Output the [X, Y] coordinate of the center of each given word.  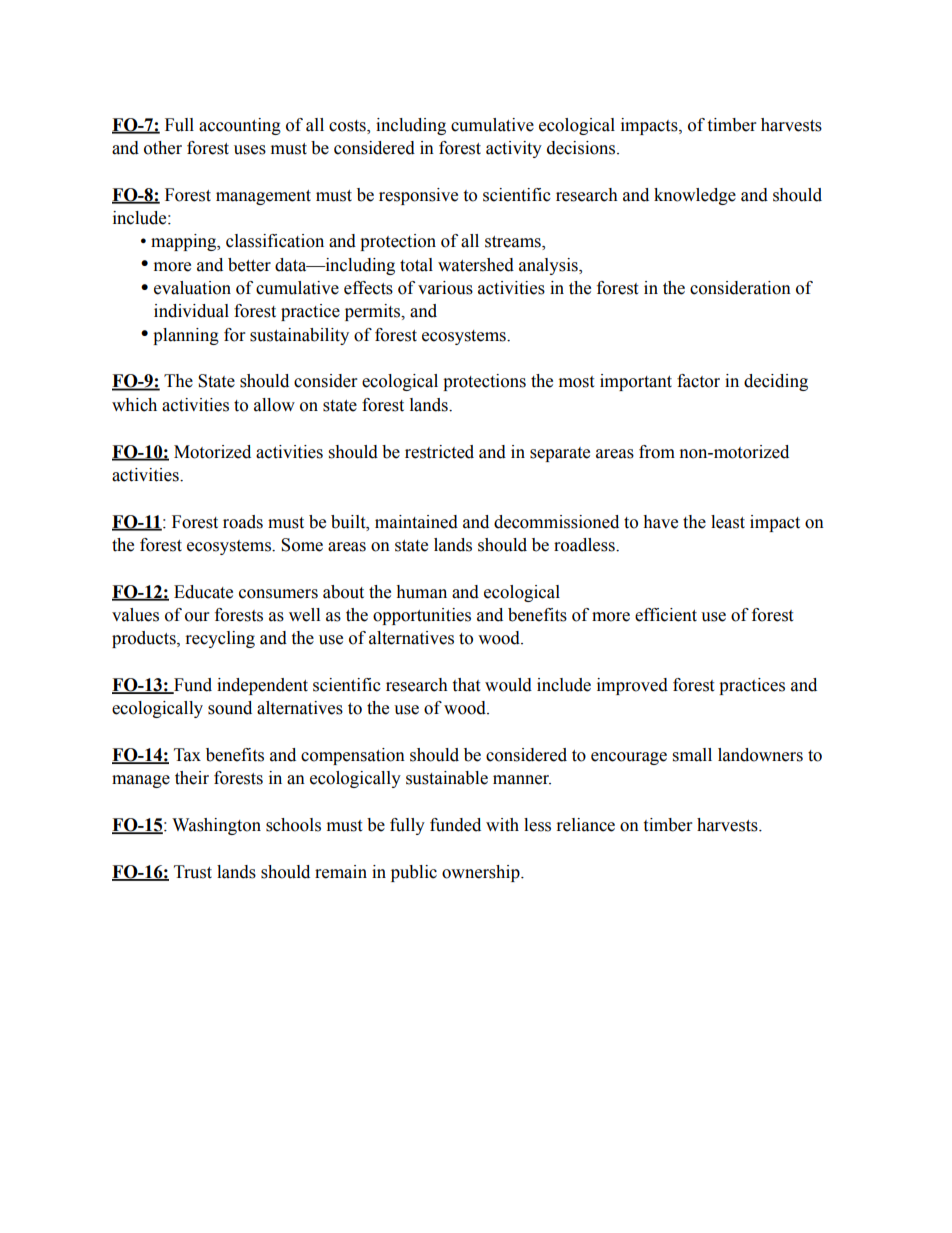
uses [250, 150]
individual [191, 311]
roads [243, 522]
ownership [482, 873]
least [728, 522]
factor [698, 381]
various [445, 288]
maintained [416, 522]
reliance [586, 825]
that [466, 685]
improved [632, 686]
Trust [193, 872]
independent [262, 686]
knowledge [695, 196]
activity [514, 149]
